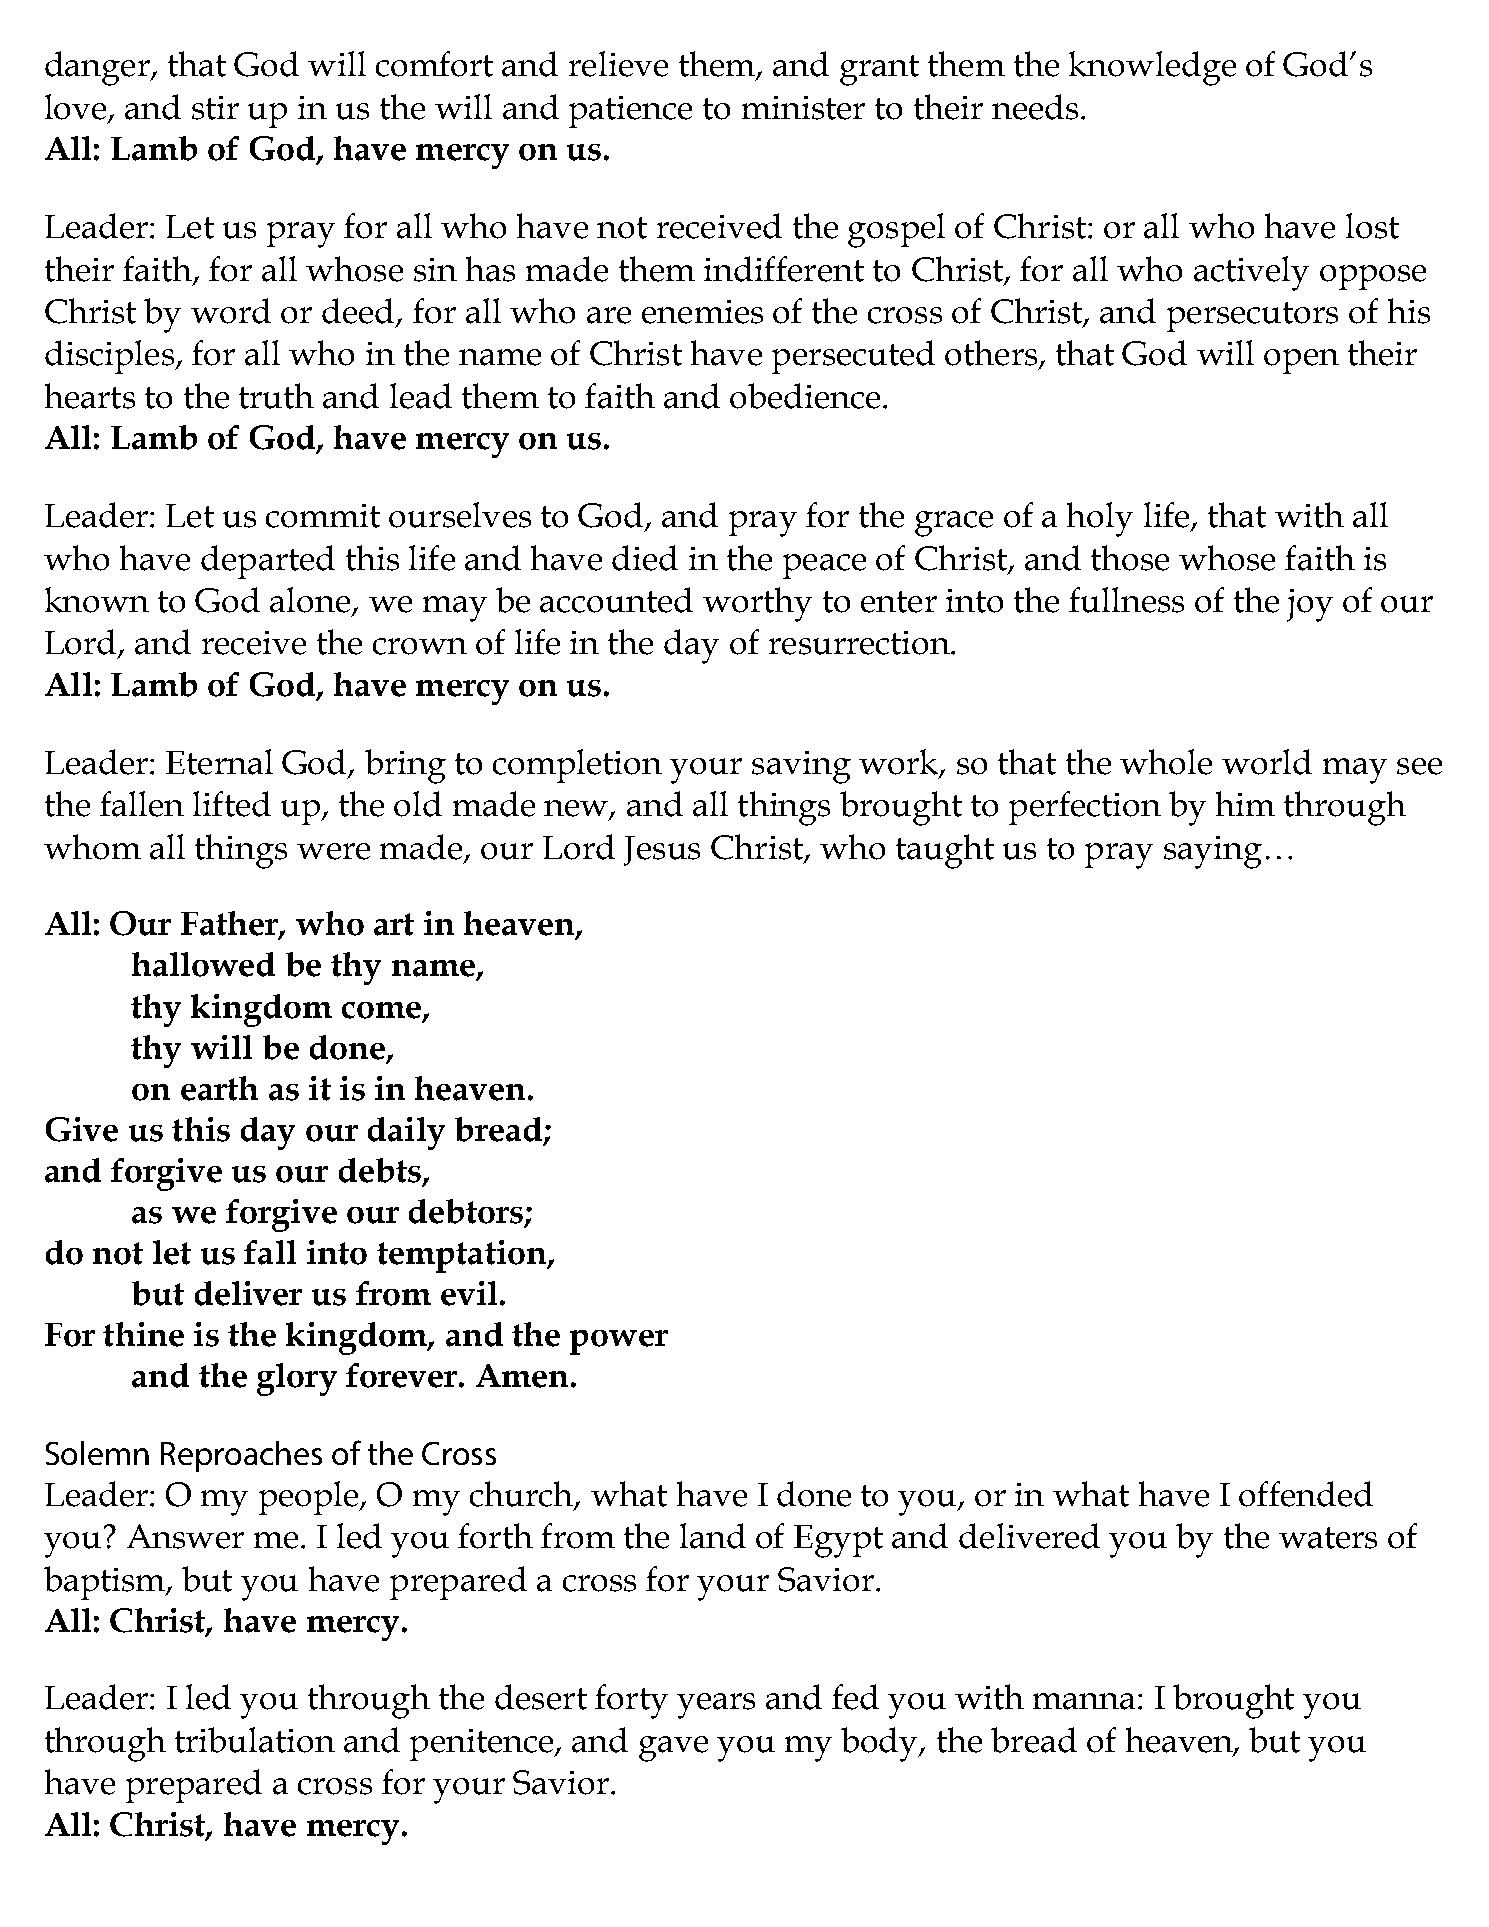 This document has width=1489, height=1927. I want to click on thine, so click(143, 1334).
